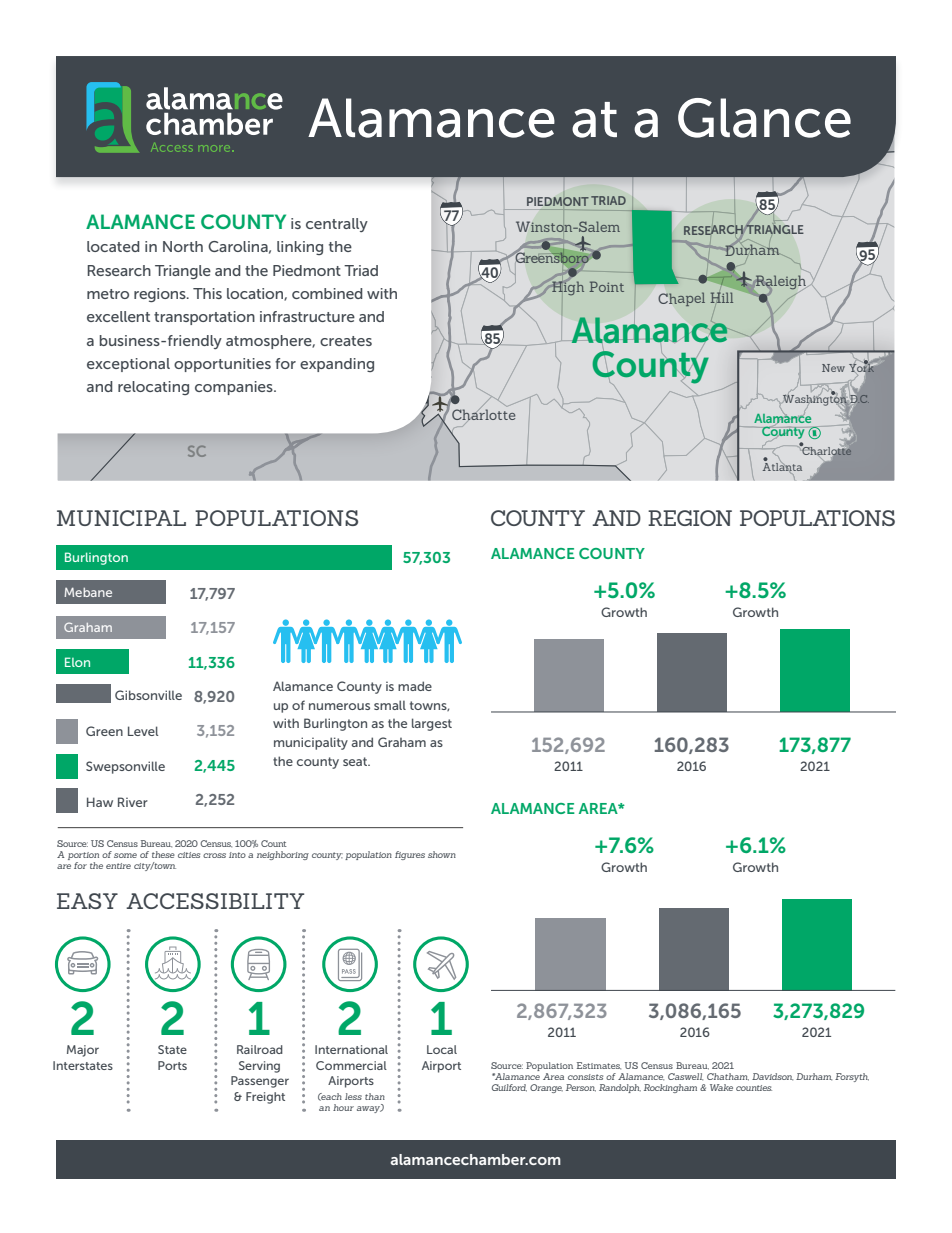  I want to click on shown, so click(442, 854).
